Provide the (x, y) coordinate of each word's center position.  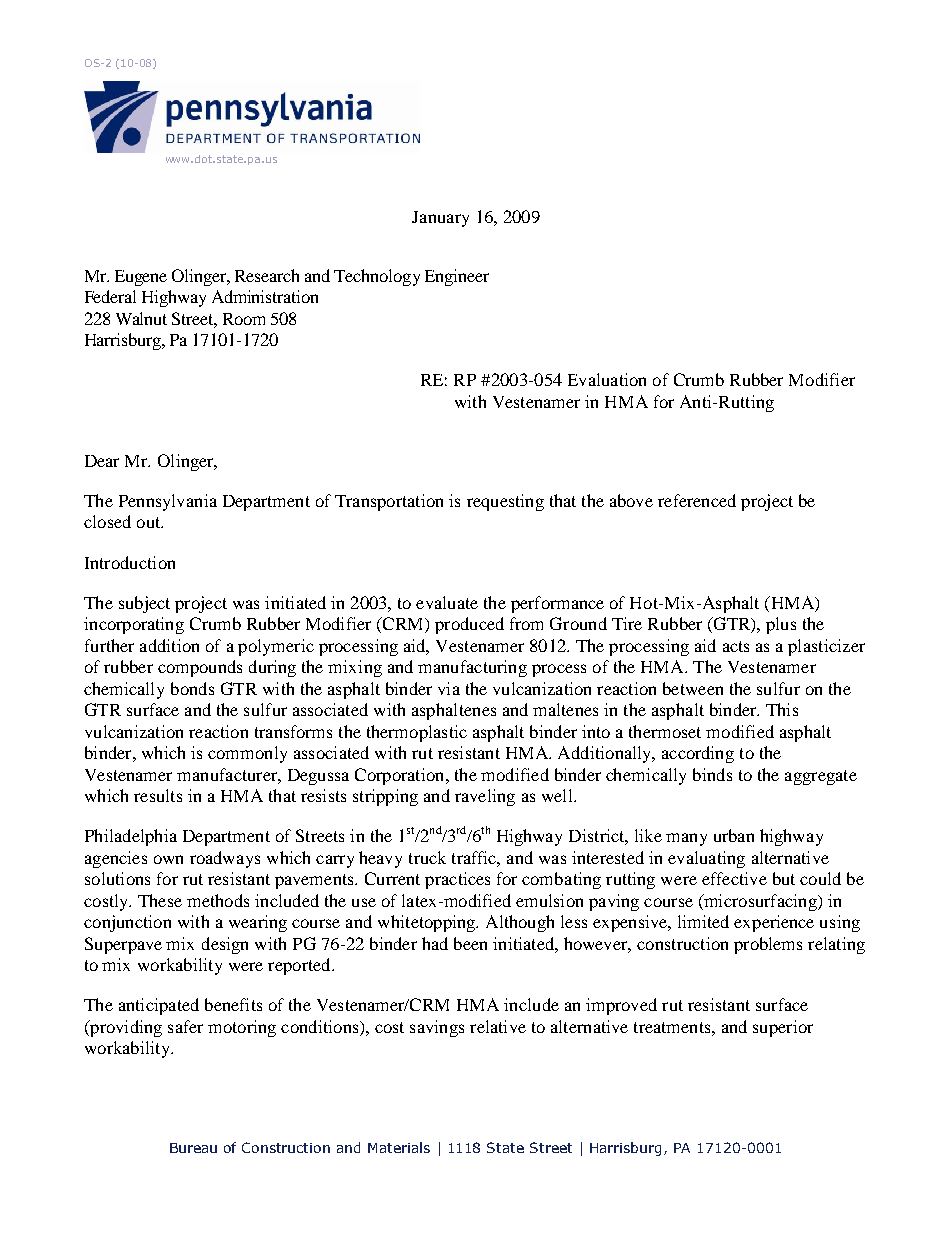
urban (734, 835)
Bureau (193, 1148)
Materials (399, 1147)
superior (783, 1028)
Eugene (141, 278)
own (168, 859)
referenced (697, 500)
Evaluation (607, 379)
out (150, 522)
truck (427, 857)
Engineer (457, 277)
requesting (505, 502)
